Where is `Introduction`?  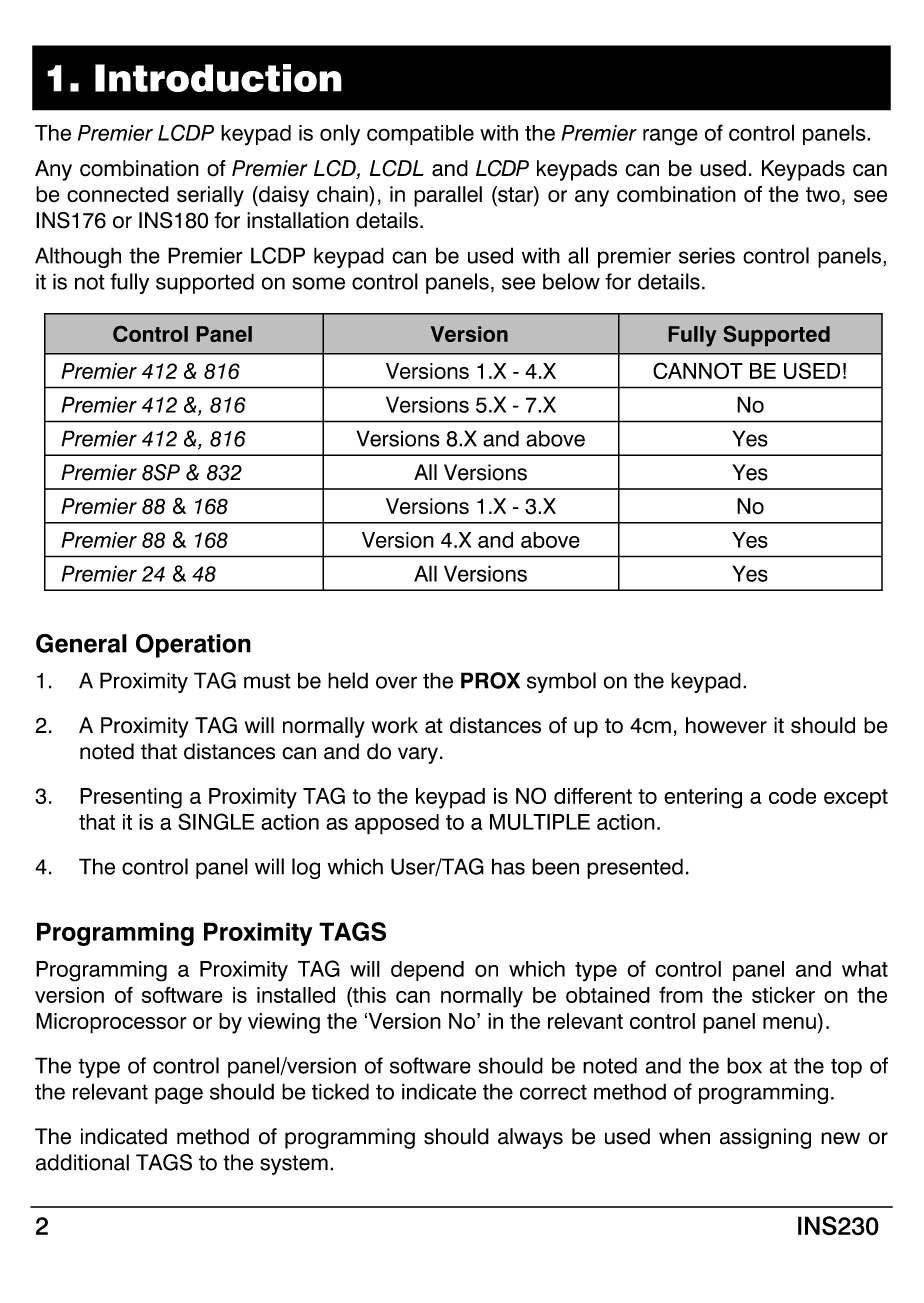
Introduction is located at coordinates (218, 78).
